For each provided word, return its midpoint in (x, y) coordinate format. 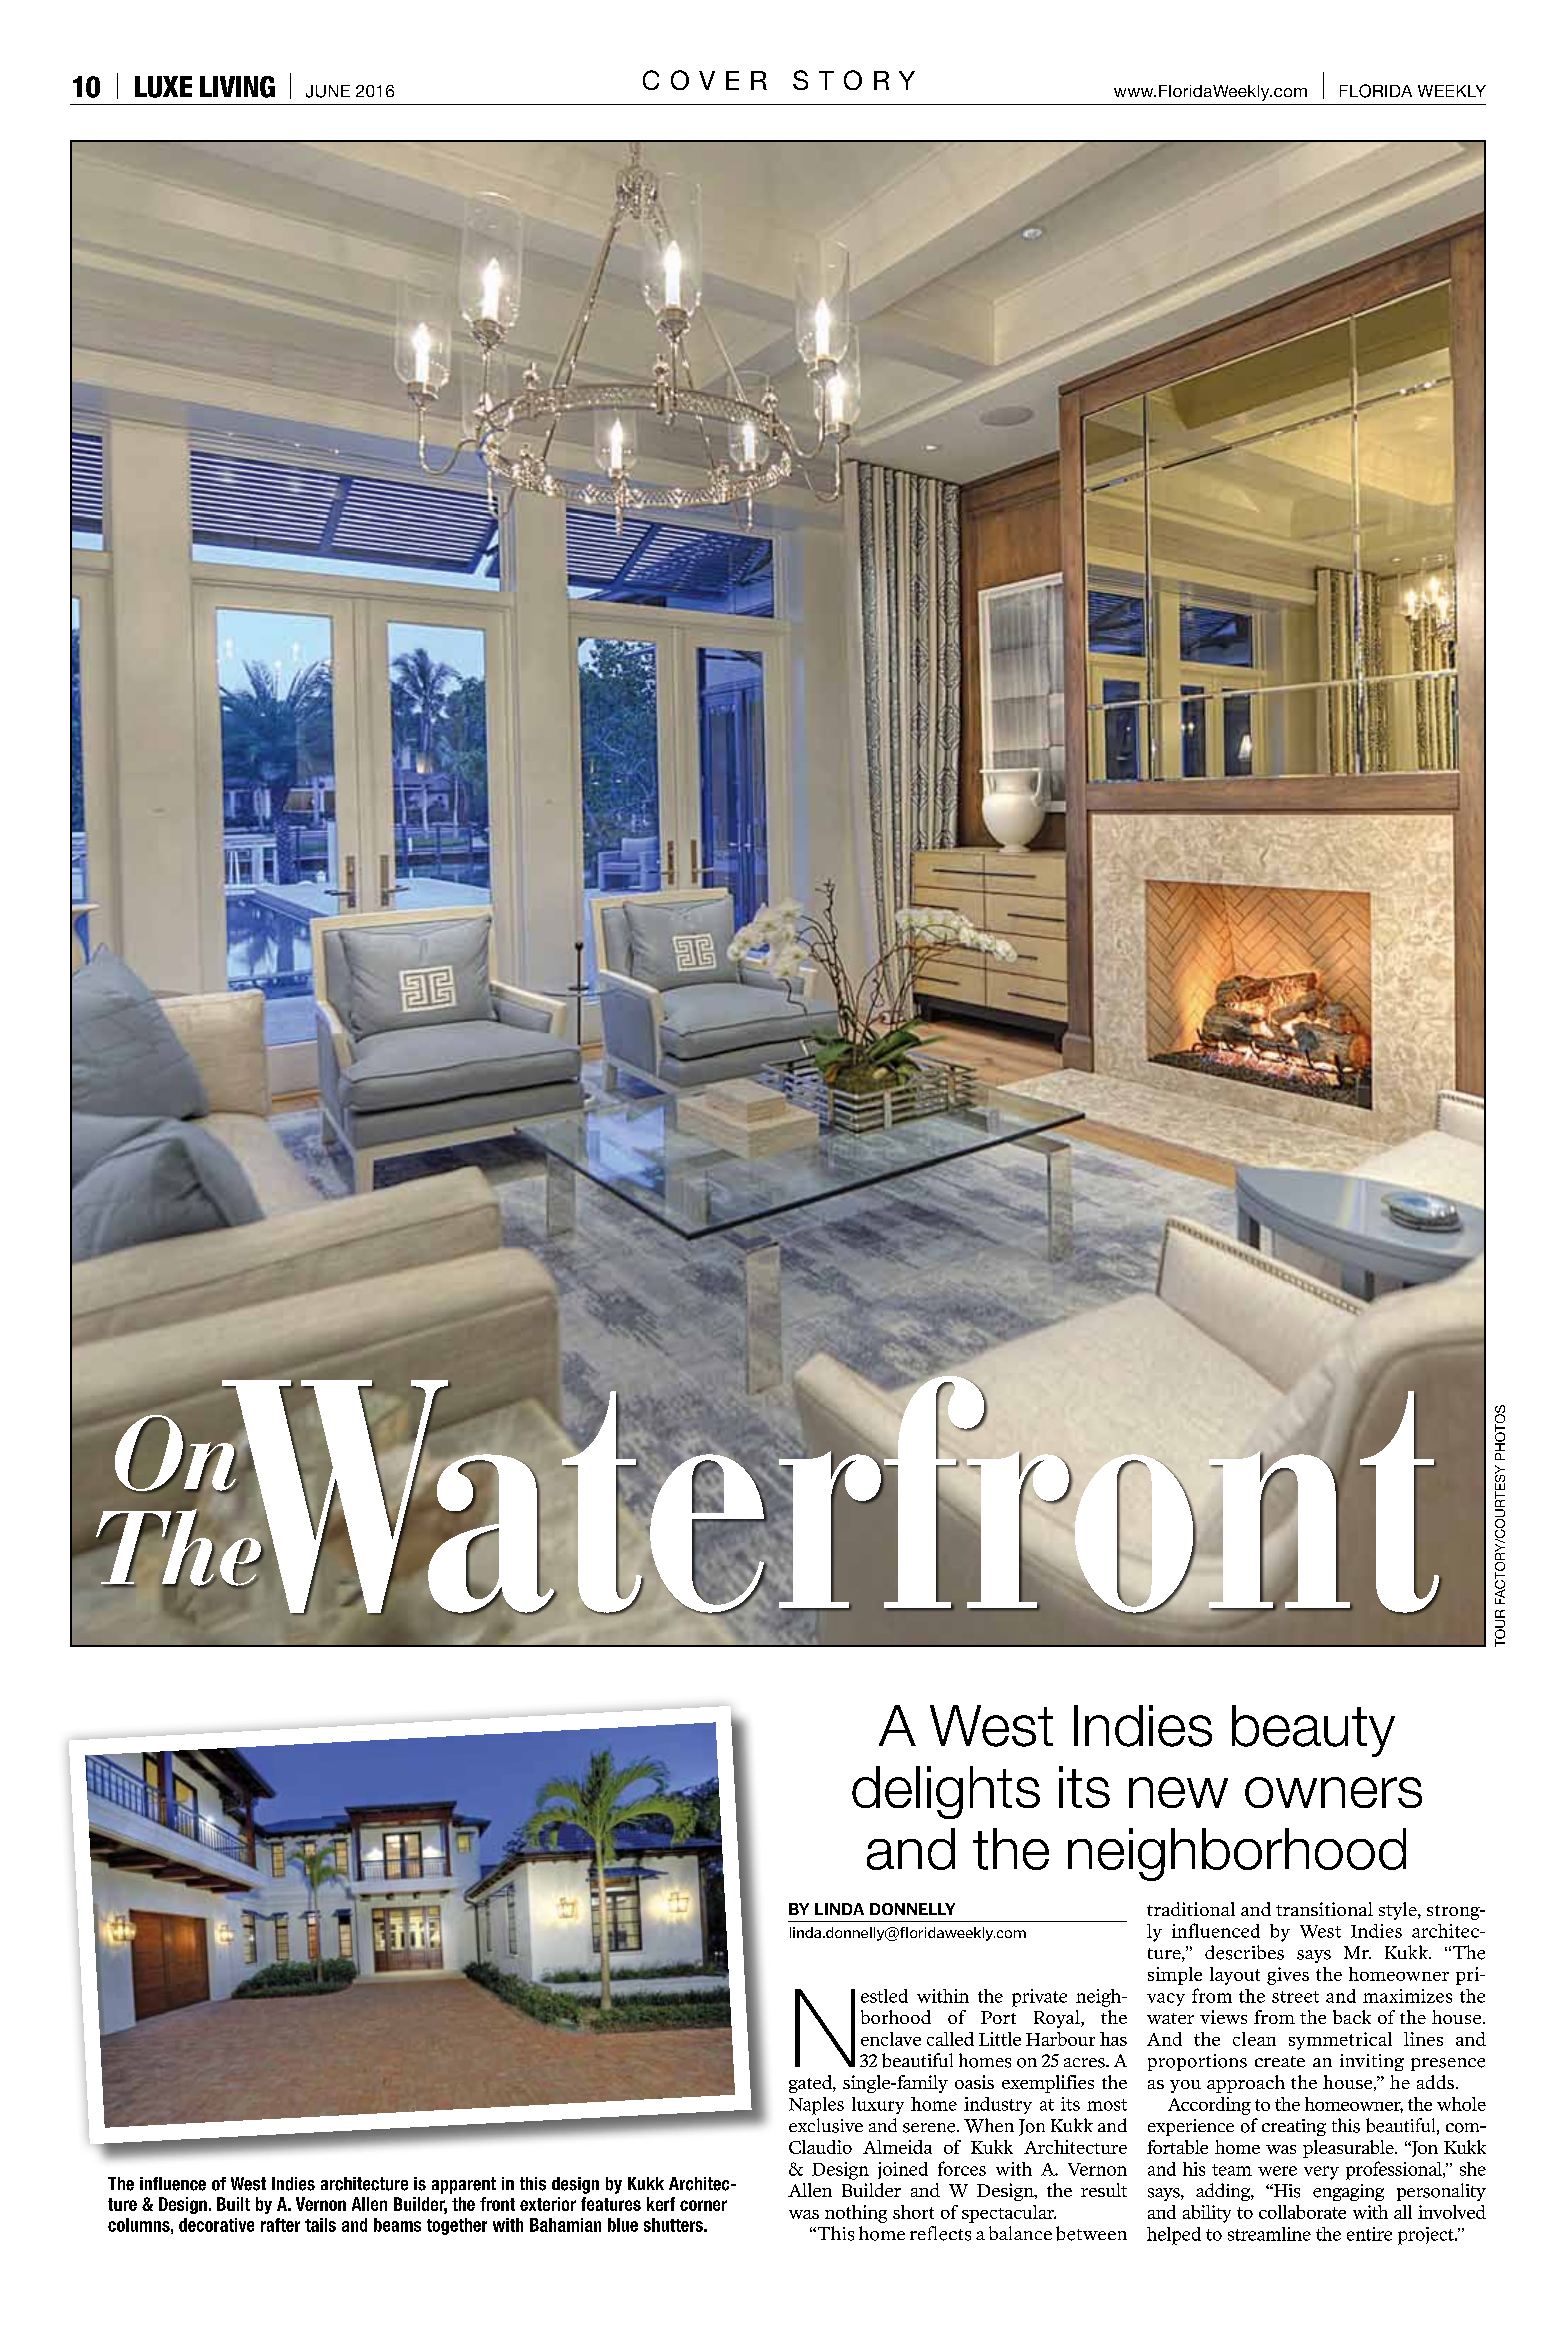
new (1178, 1792)
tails (320, 2225)
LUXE (163, 87)
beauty (1313, 1731)
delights (946, 1792)
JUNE (328, 91)
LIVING (237, 87)
